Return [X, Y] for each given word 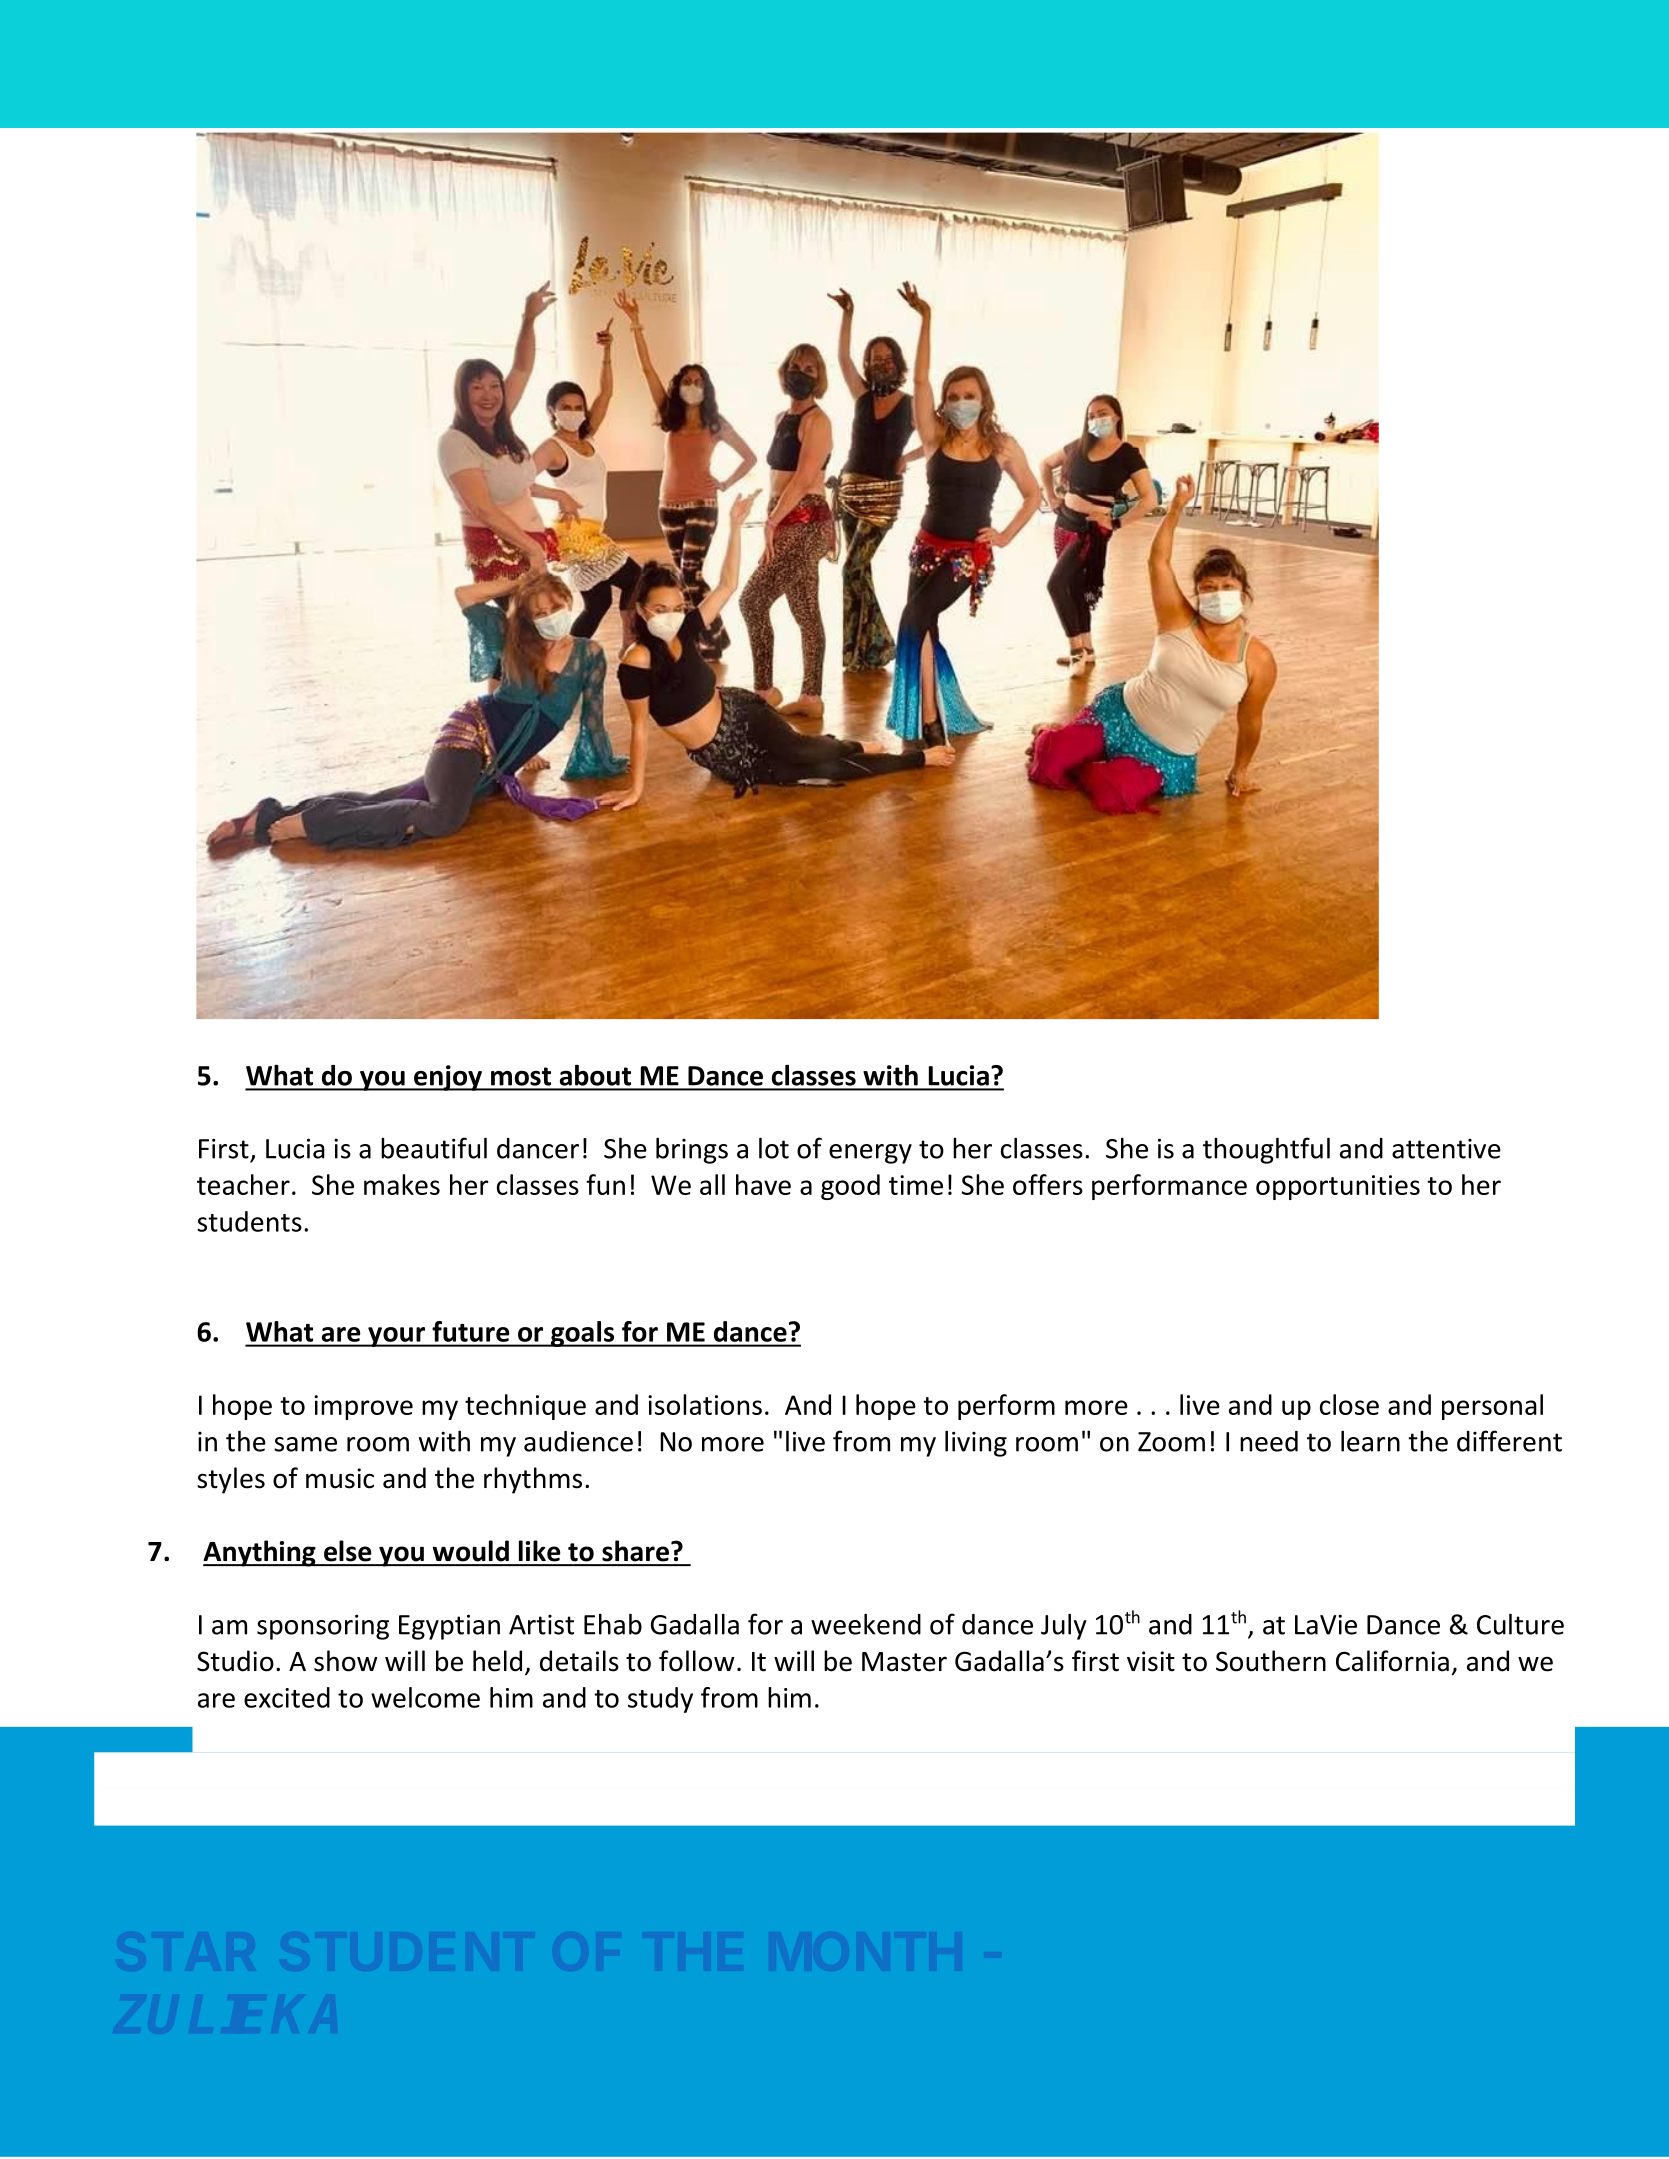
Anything [260, 1553]
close [1349, 1404]
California [1392, 1661]
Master [904, 1662]
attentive [1446, 1149]
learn [1370, 1441]
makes [402, 1184]
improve [363, 1407]
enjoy [448, 1078]
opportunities [1338, 1187]
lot [774, 1148]
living [976, 1443]
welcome [425, 1697]
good [850, 1187]
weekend [866, 1624]
